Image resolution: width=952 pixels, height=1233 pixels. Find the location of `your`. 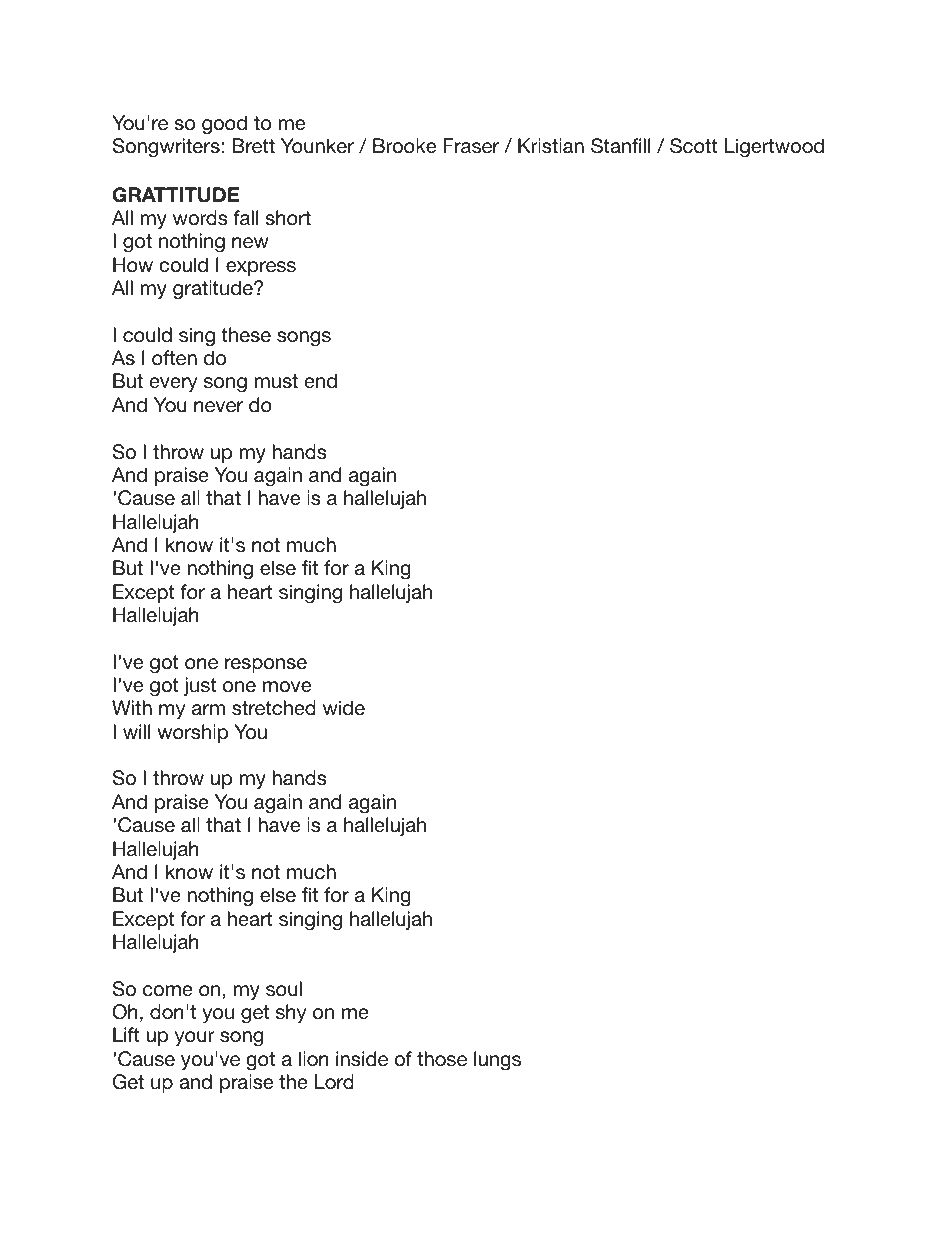

your is located at coordinates (195, 1038).
